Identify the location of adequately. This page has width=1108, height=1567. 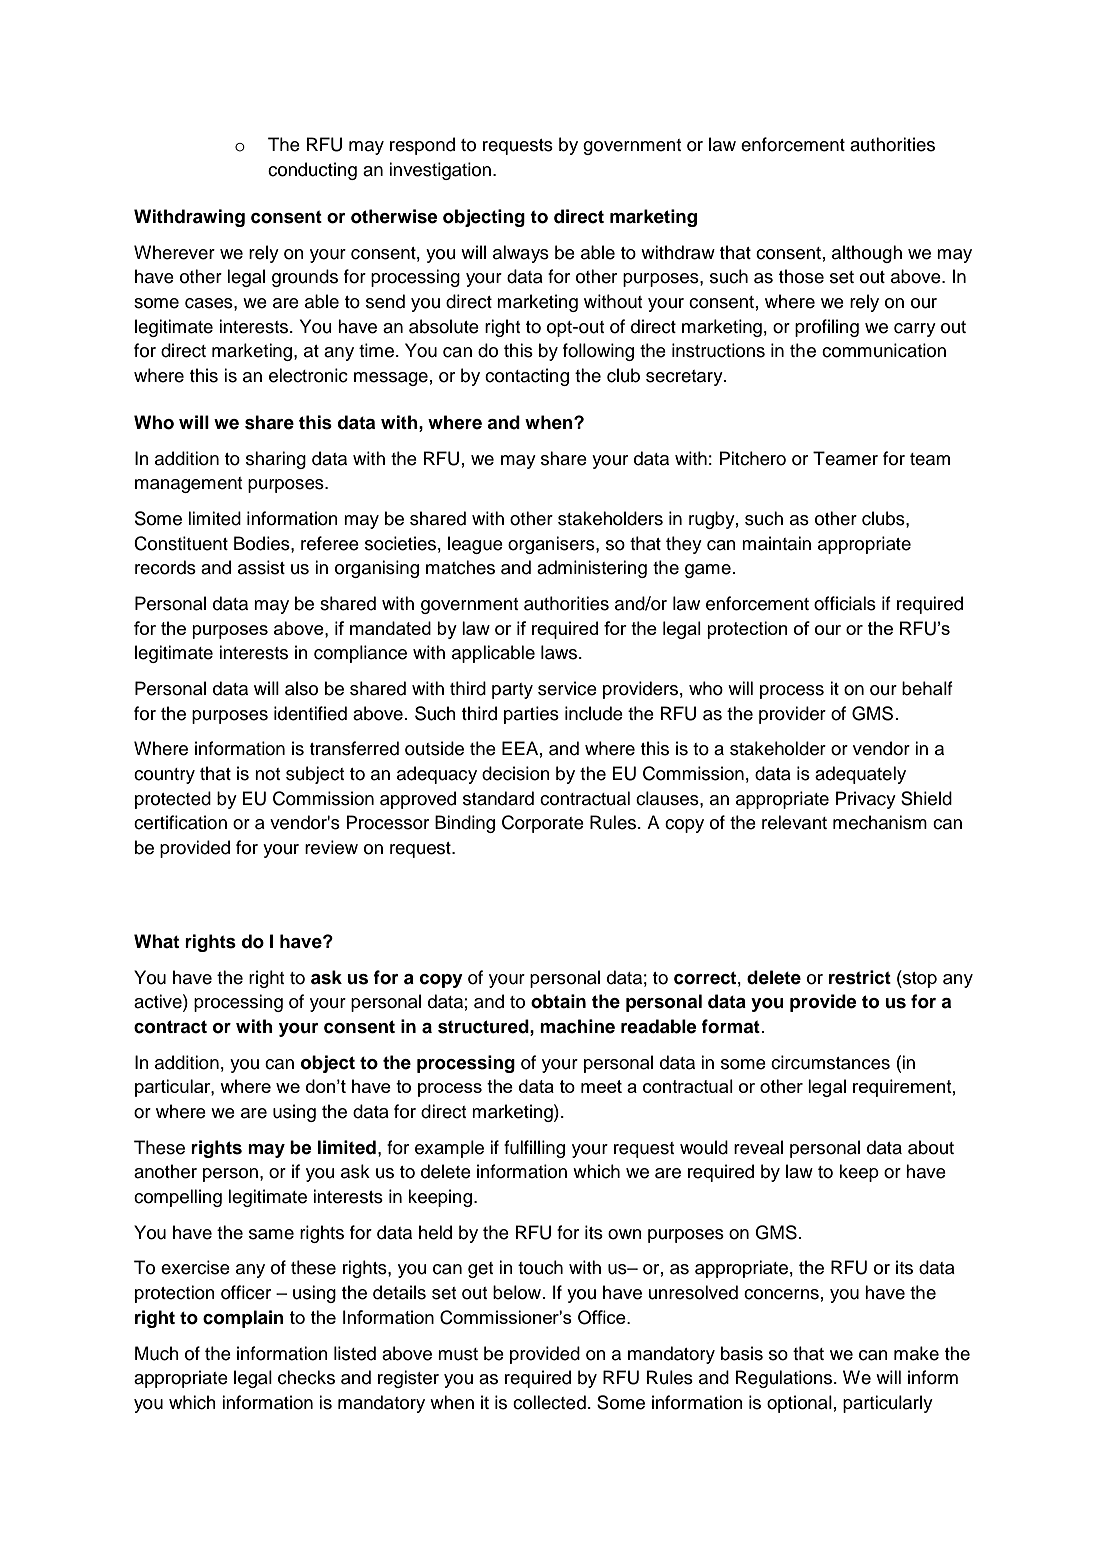
(860, 775).
